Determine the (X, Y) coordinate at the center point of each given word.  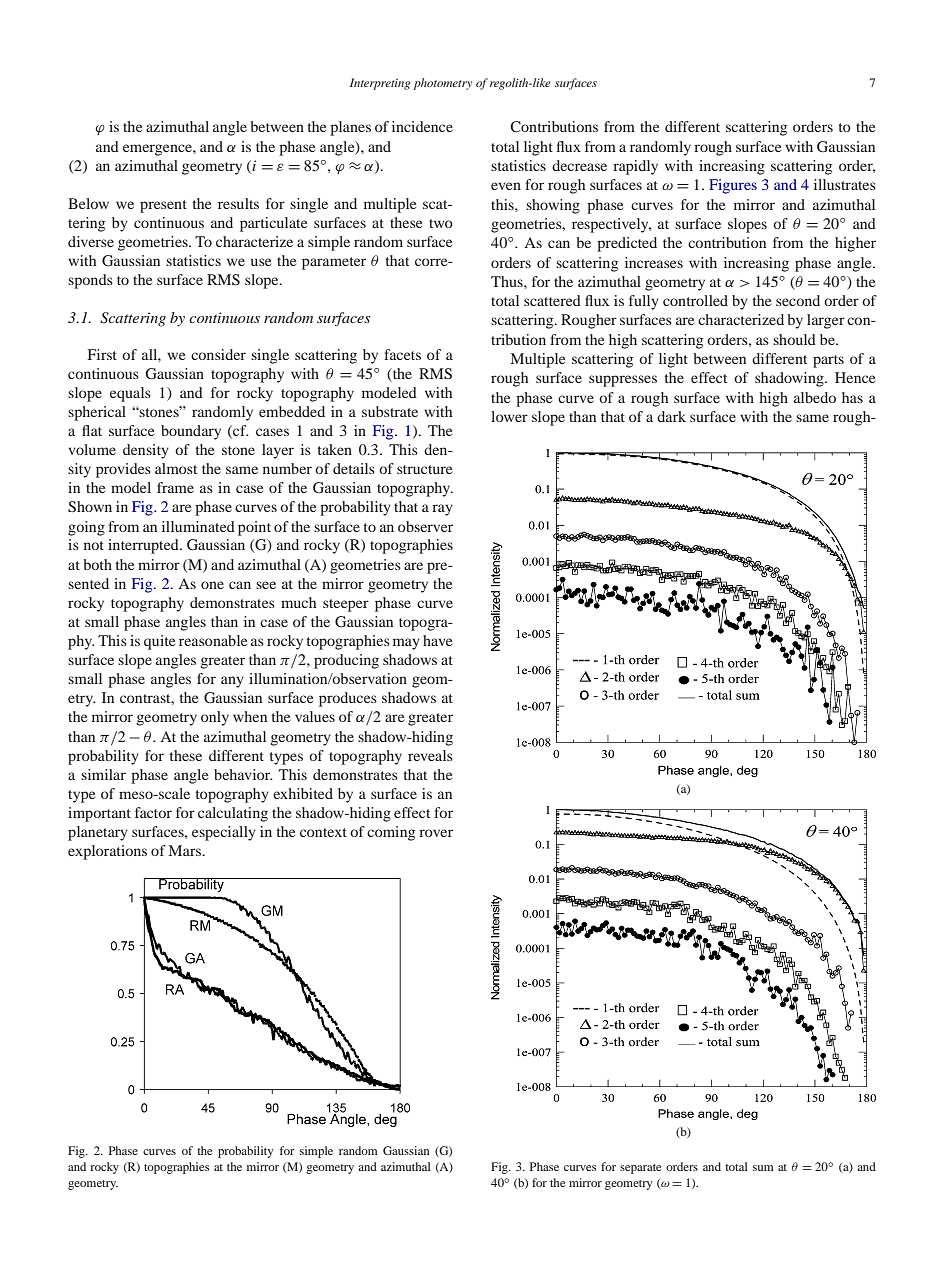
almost (176, 468)
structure (424, 469)
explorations (107, 852)
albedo (815, 397)
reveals (430, 755)
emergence (158, 150)
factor (153, 812)
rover (436, 833)
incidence (422, 126)
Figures (733, 186)
